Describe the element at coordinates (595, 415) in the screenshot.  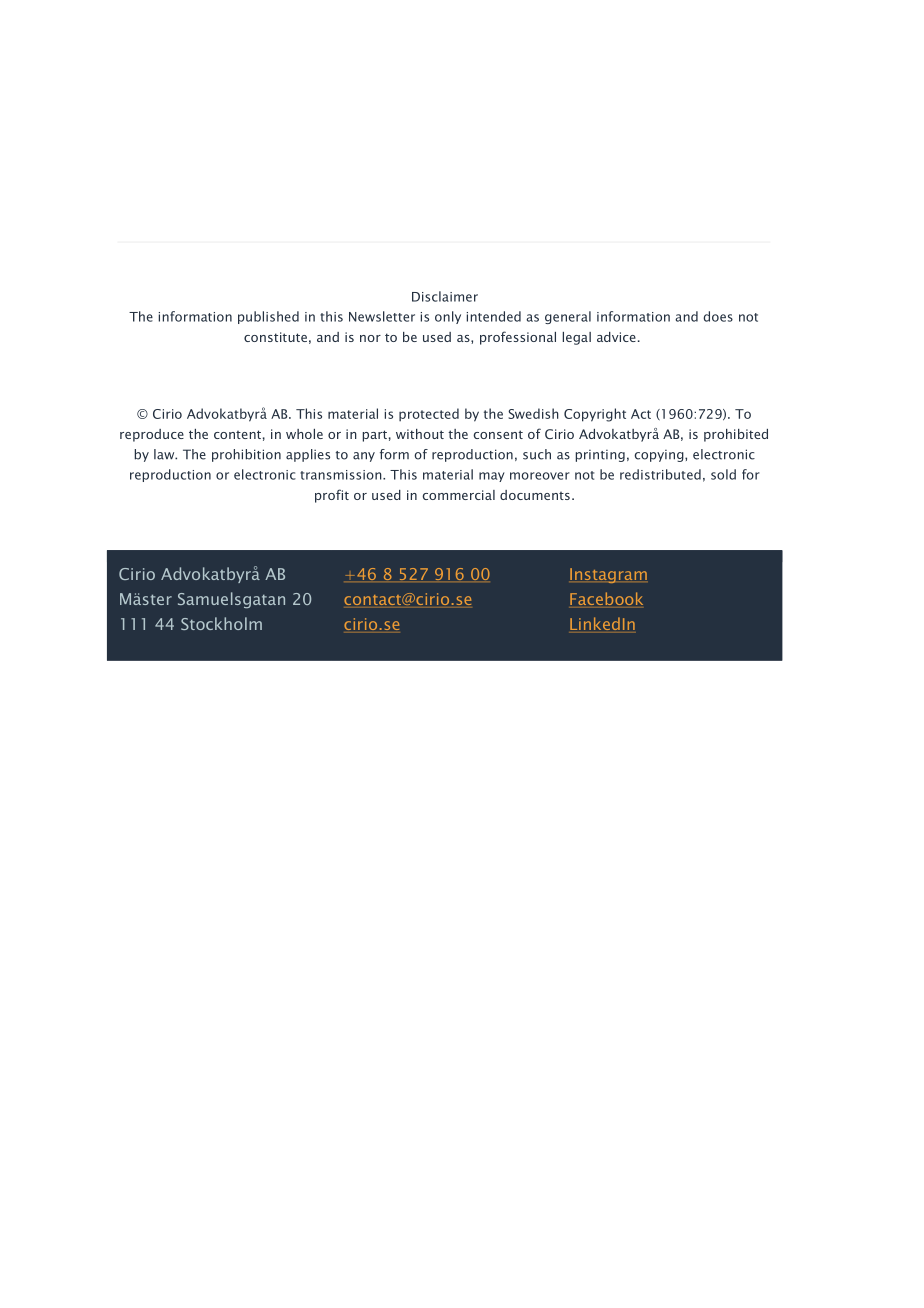
I see `Copyright` at that location.
